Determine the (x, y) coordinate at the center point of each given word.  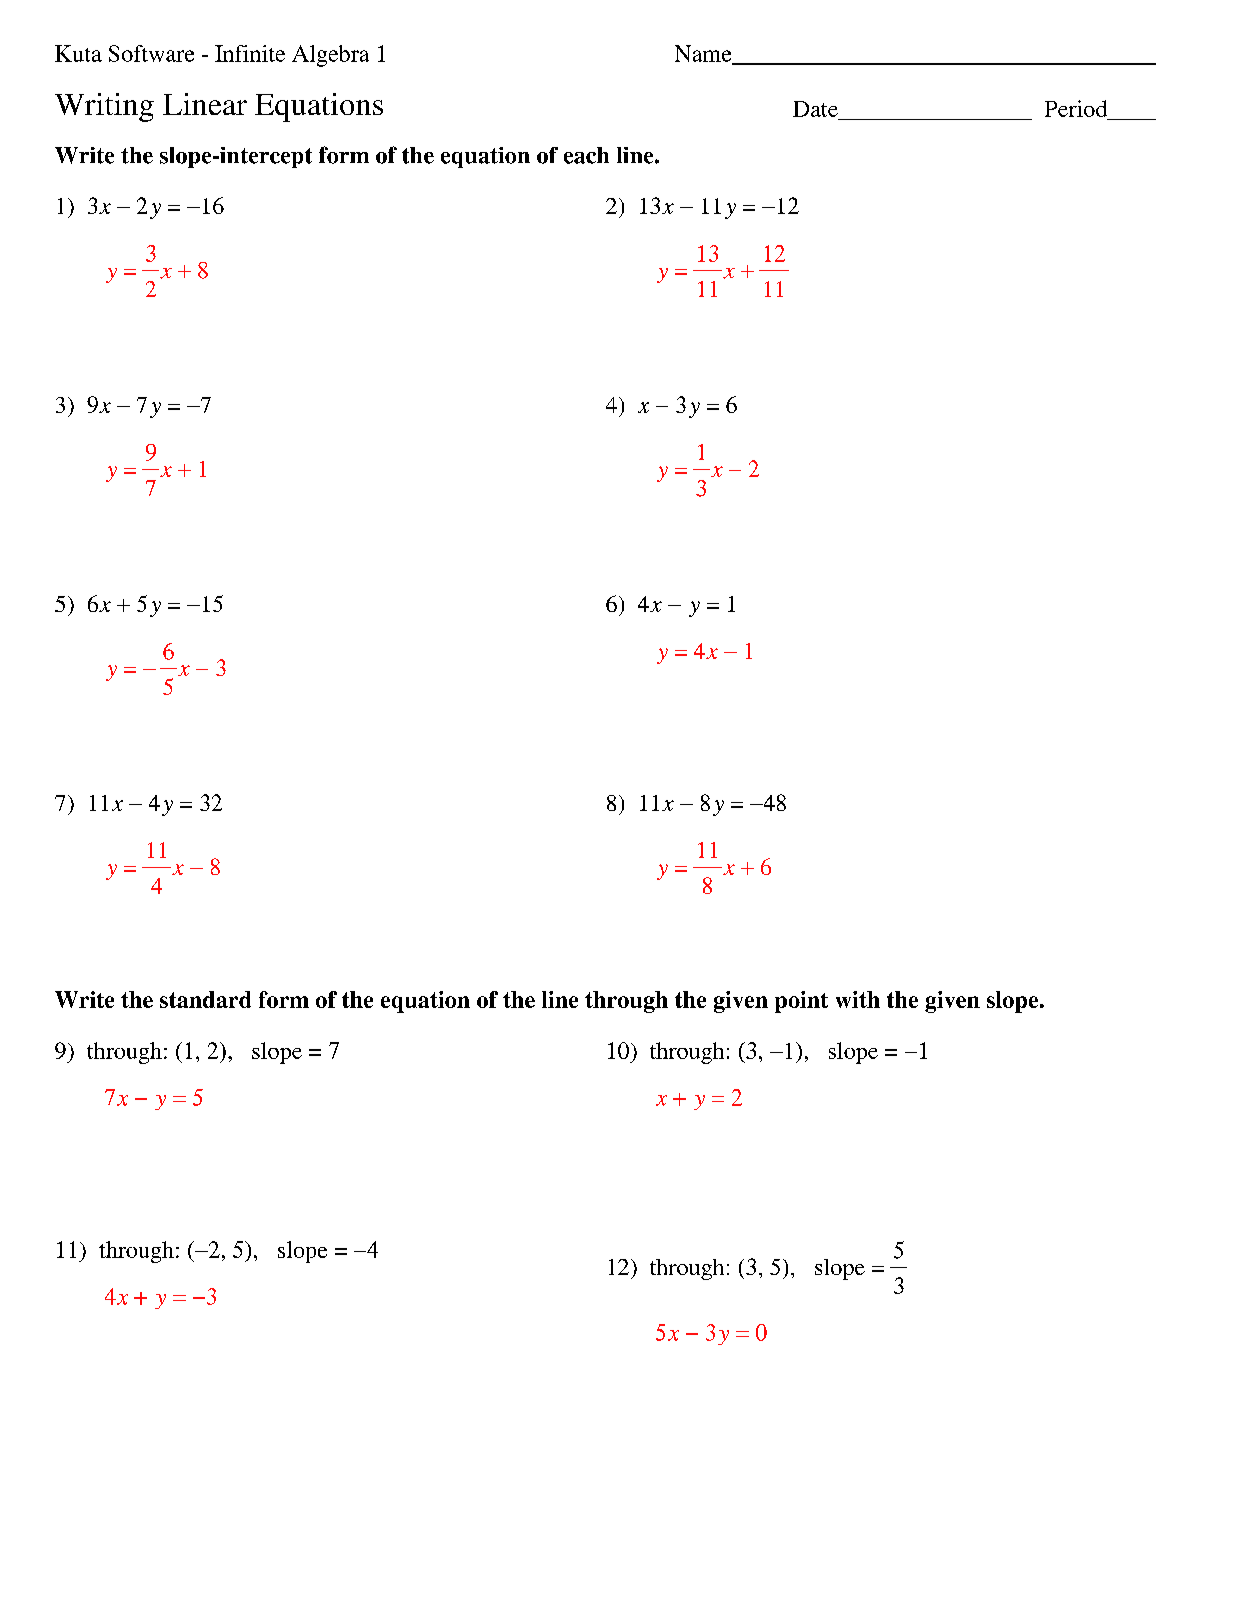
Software (151, 53)
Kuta (78, 53)
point (801, 1002)
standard (205, 999)
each (586, 155)
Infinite (250, 53)
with (858, 999)
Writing (104, 107)
